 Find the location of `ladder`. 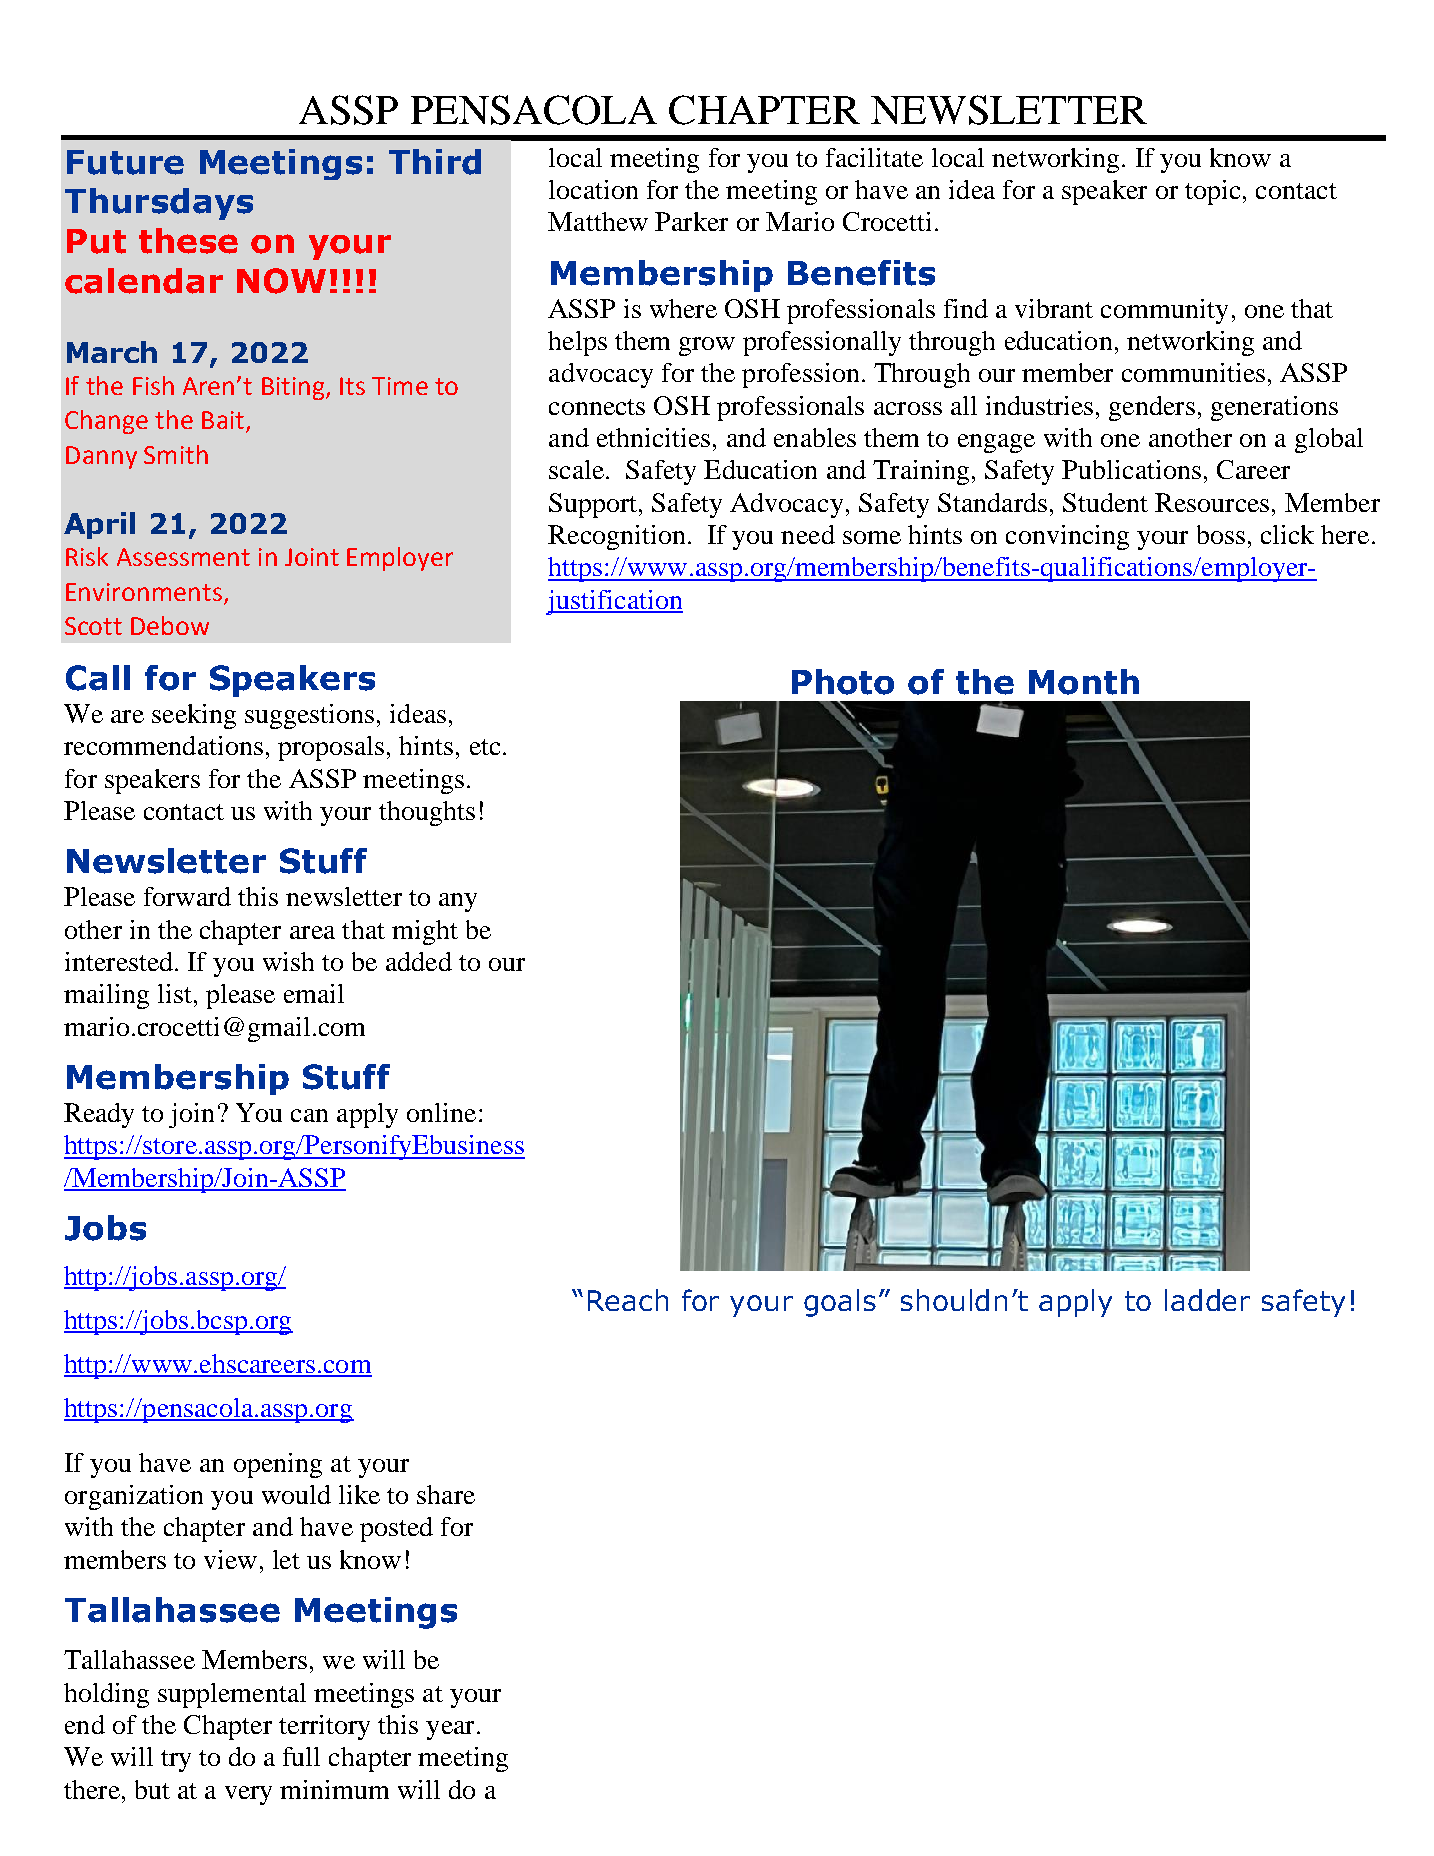

ladder is located at coordinates (1207, 1300).
